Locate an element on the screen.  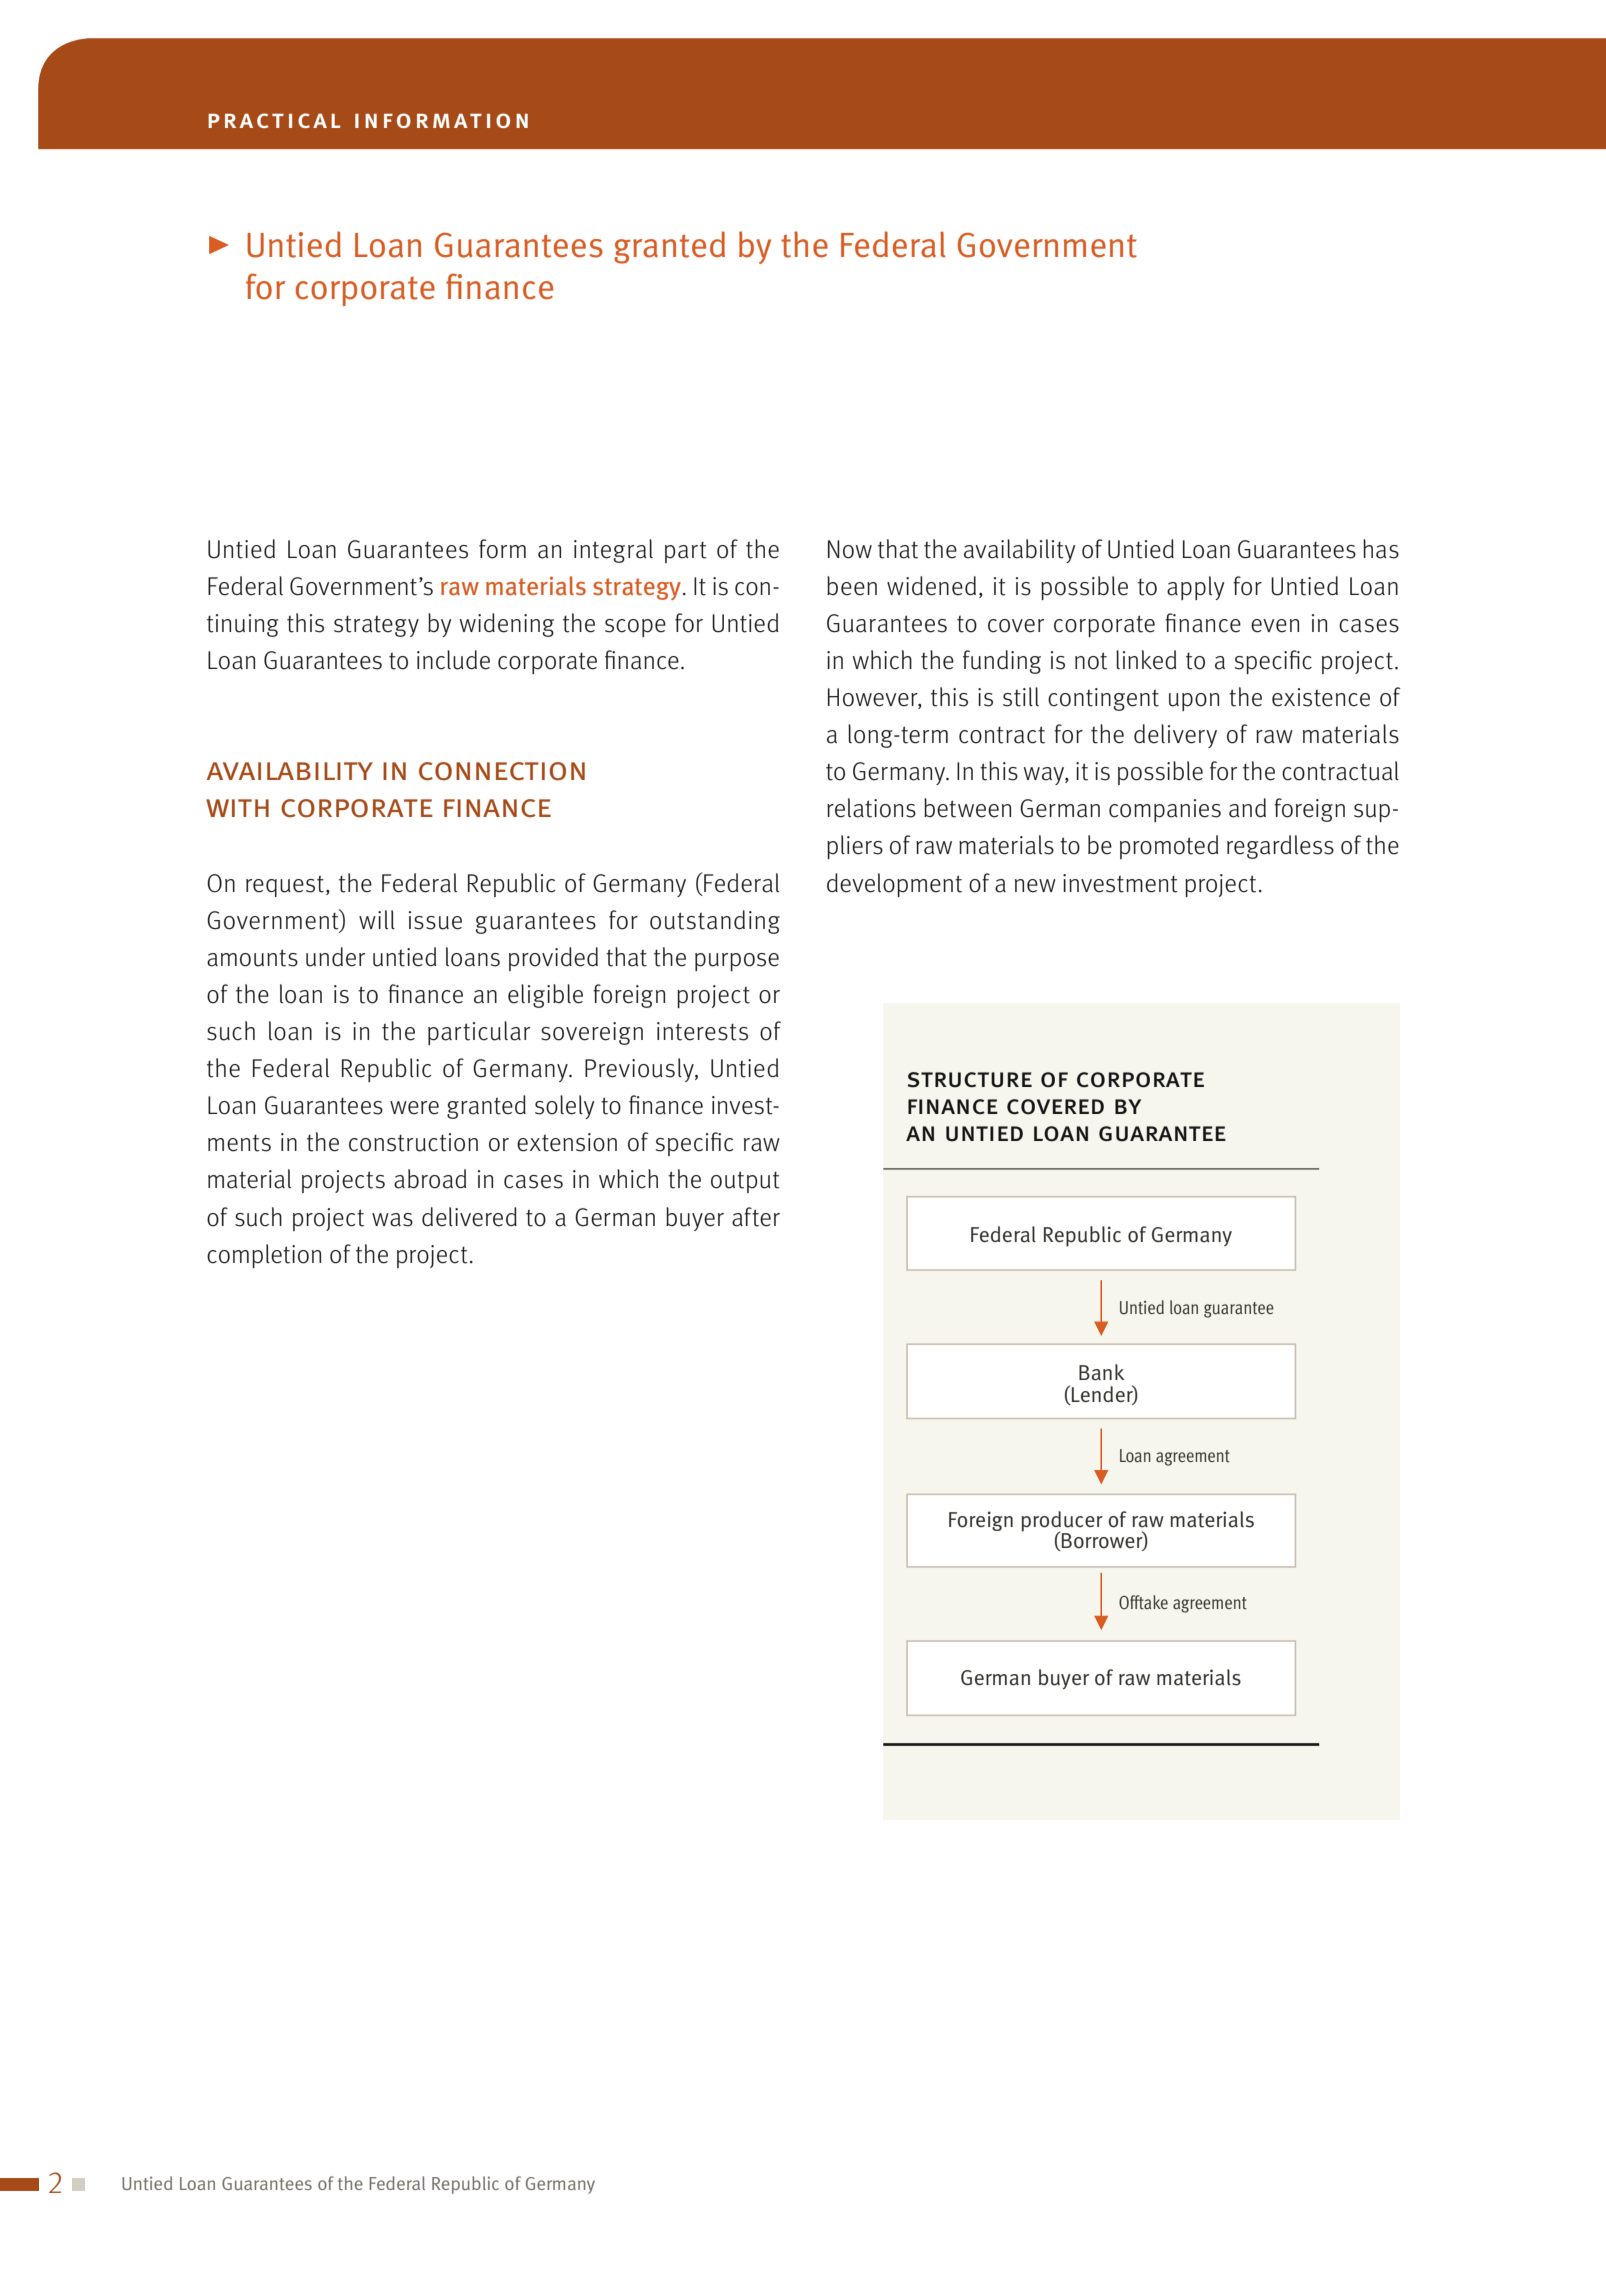
regardless is located at coordinates (1280, 847).
